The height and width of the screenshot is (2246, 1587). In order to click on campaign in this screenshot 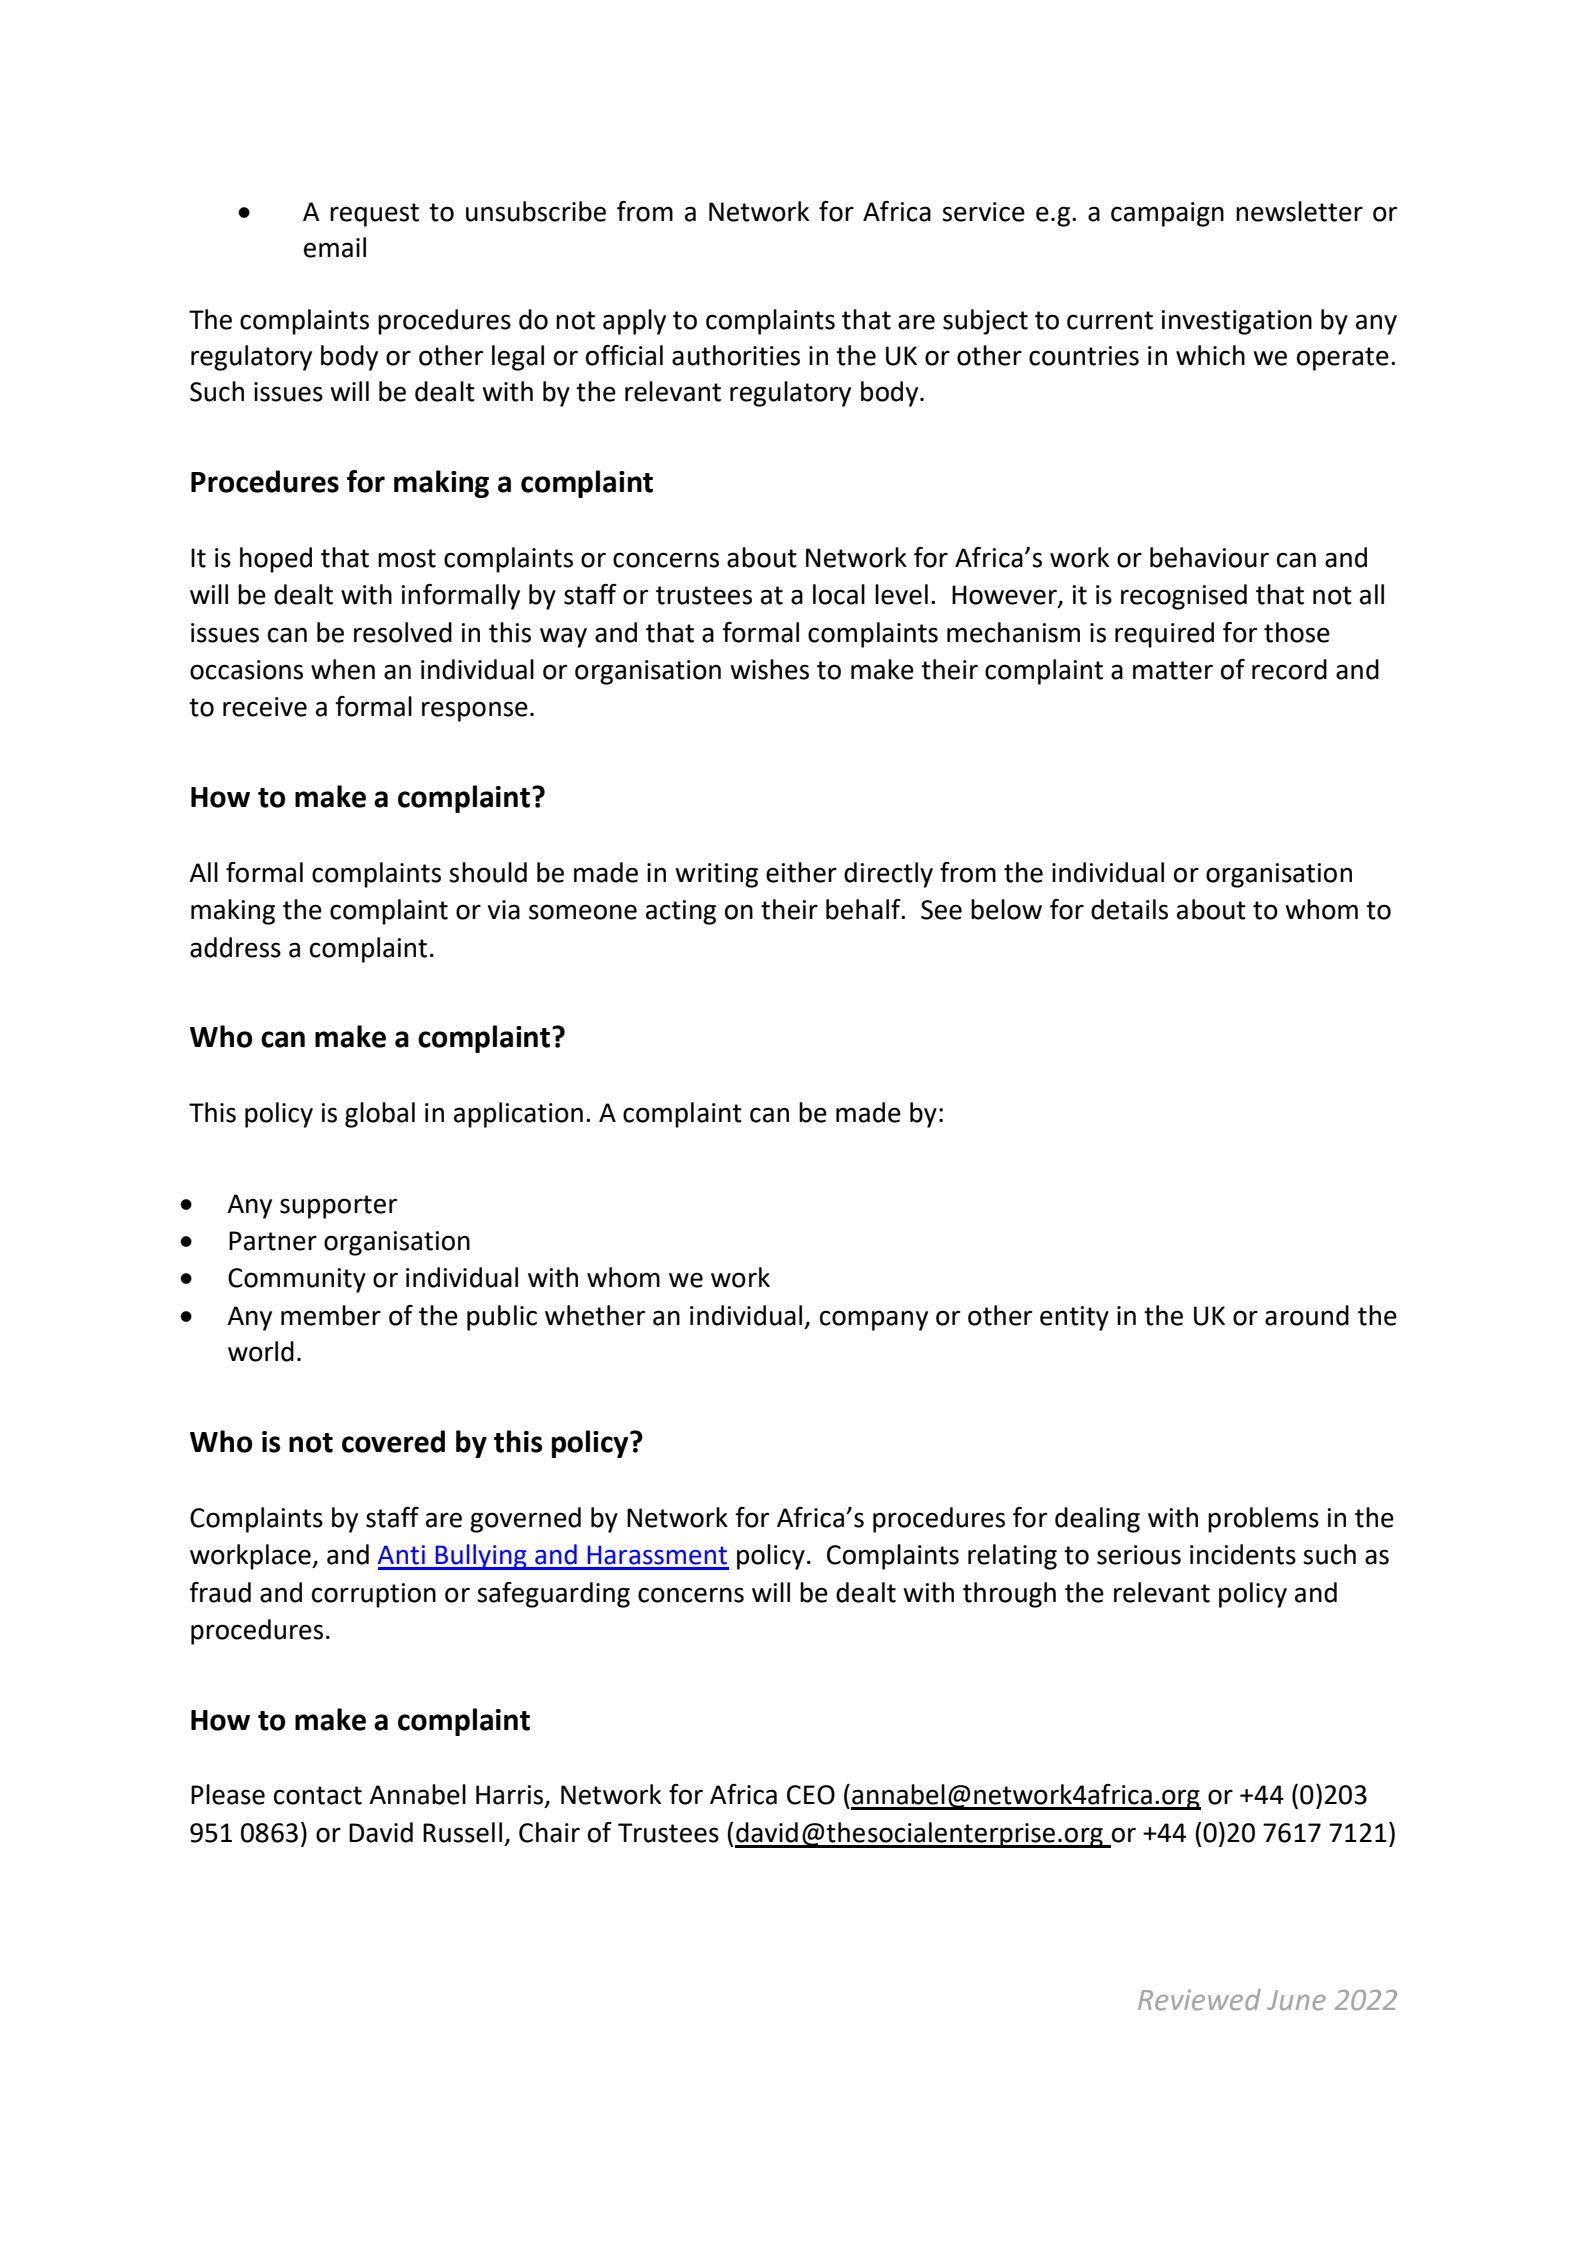, I will do `click(1167, 214)`.
